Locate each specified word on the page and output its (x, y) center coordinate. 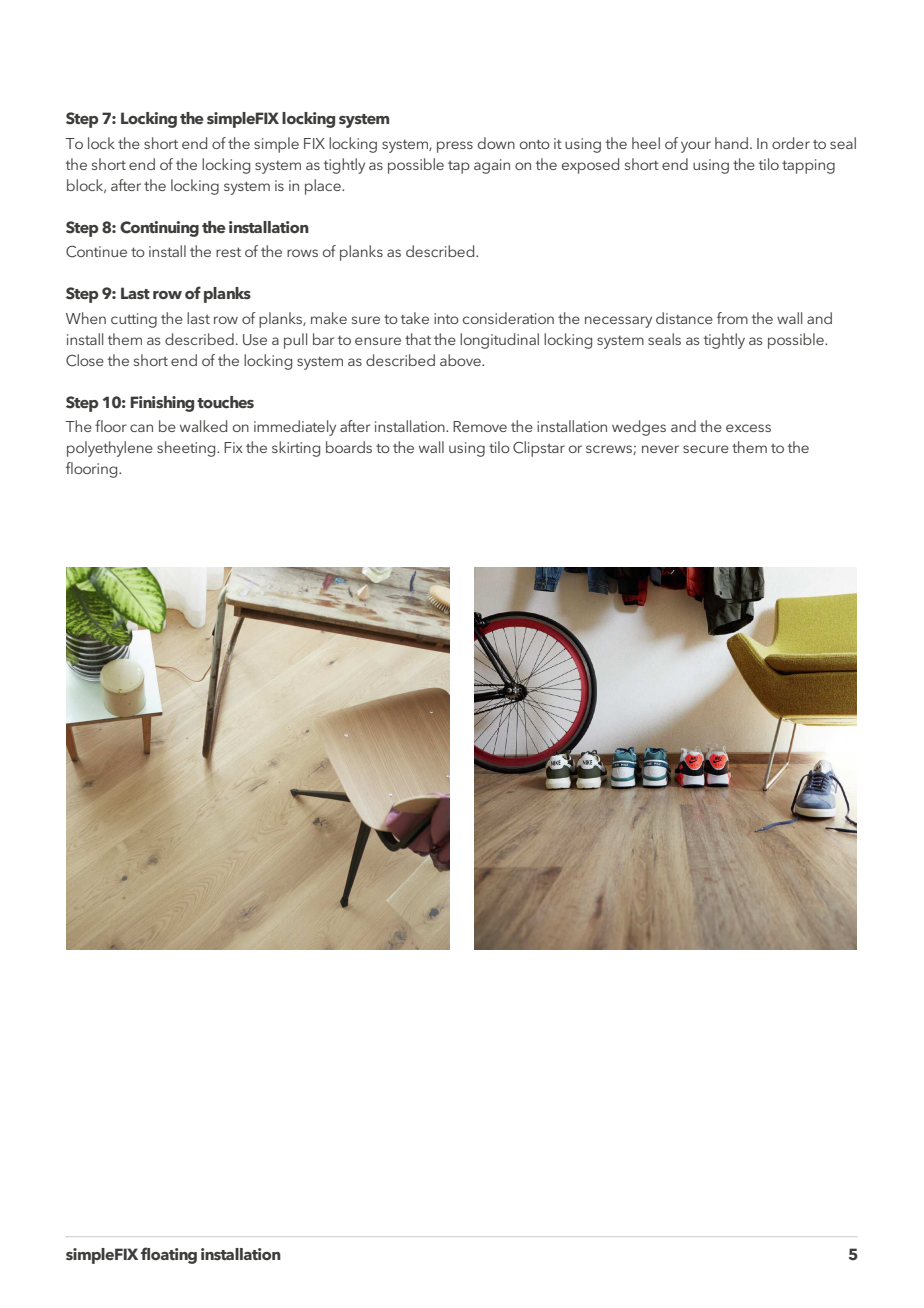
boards (349, 447)
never (660, 449)
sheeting (187, 449)
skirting (296, 449)
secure (706, 449)
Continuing (159, 229)
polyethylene (110, 449)
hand (733, 143)
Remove (480, 426)
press (455, 147)
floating (169, 1255)
